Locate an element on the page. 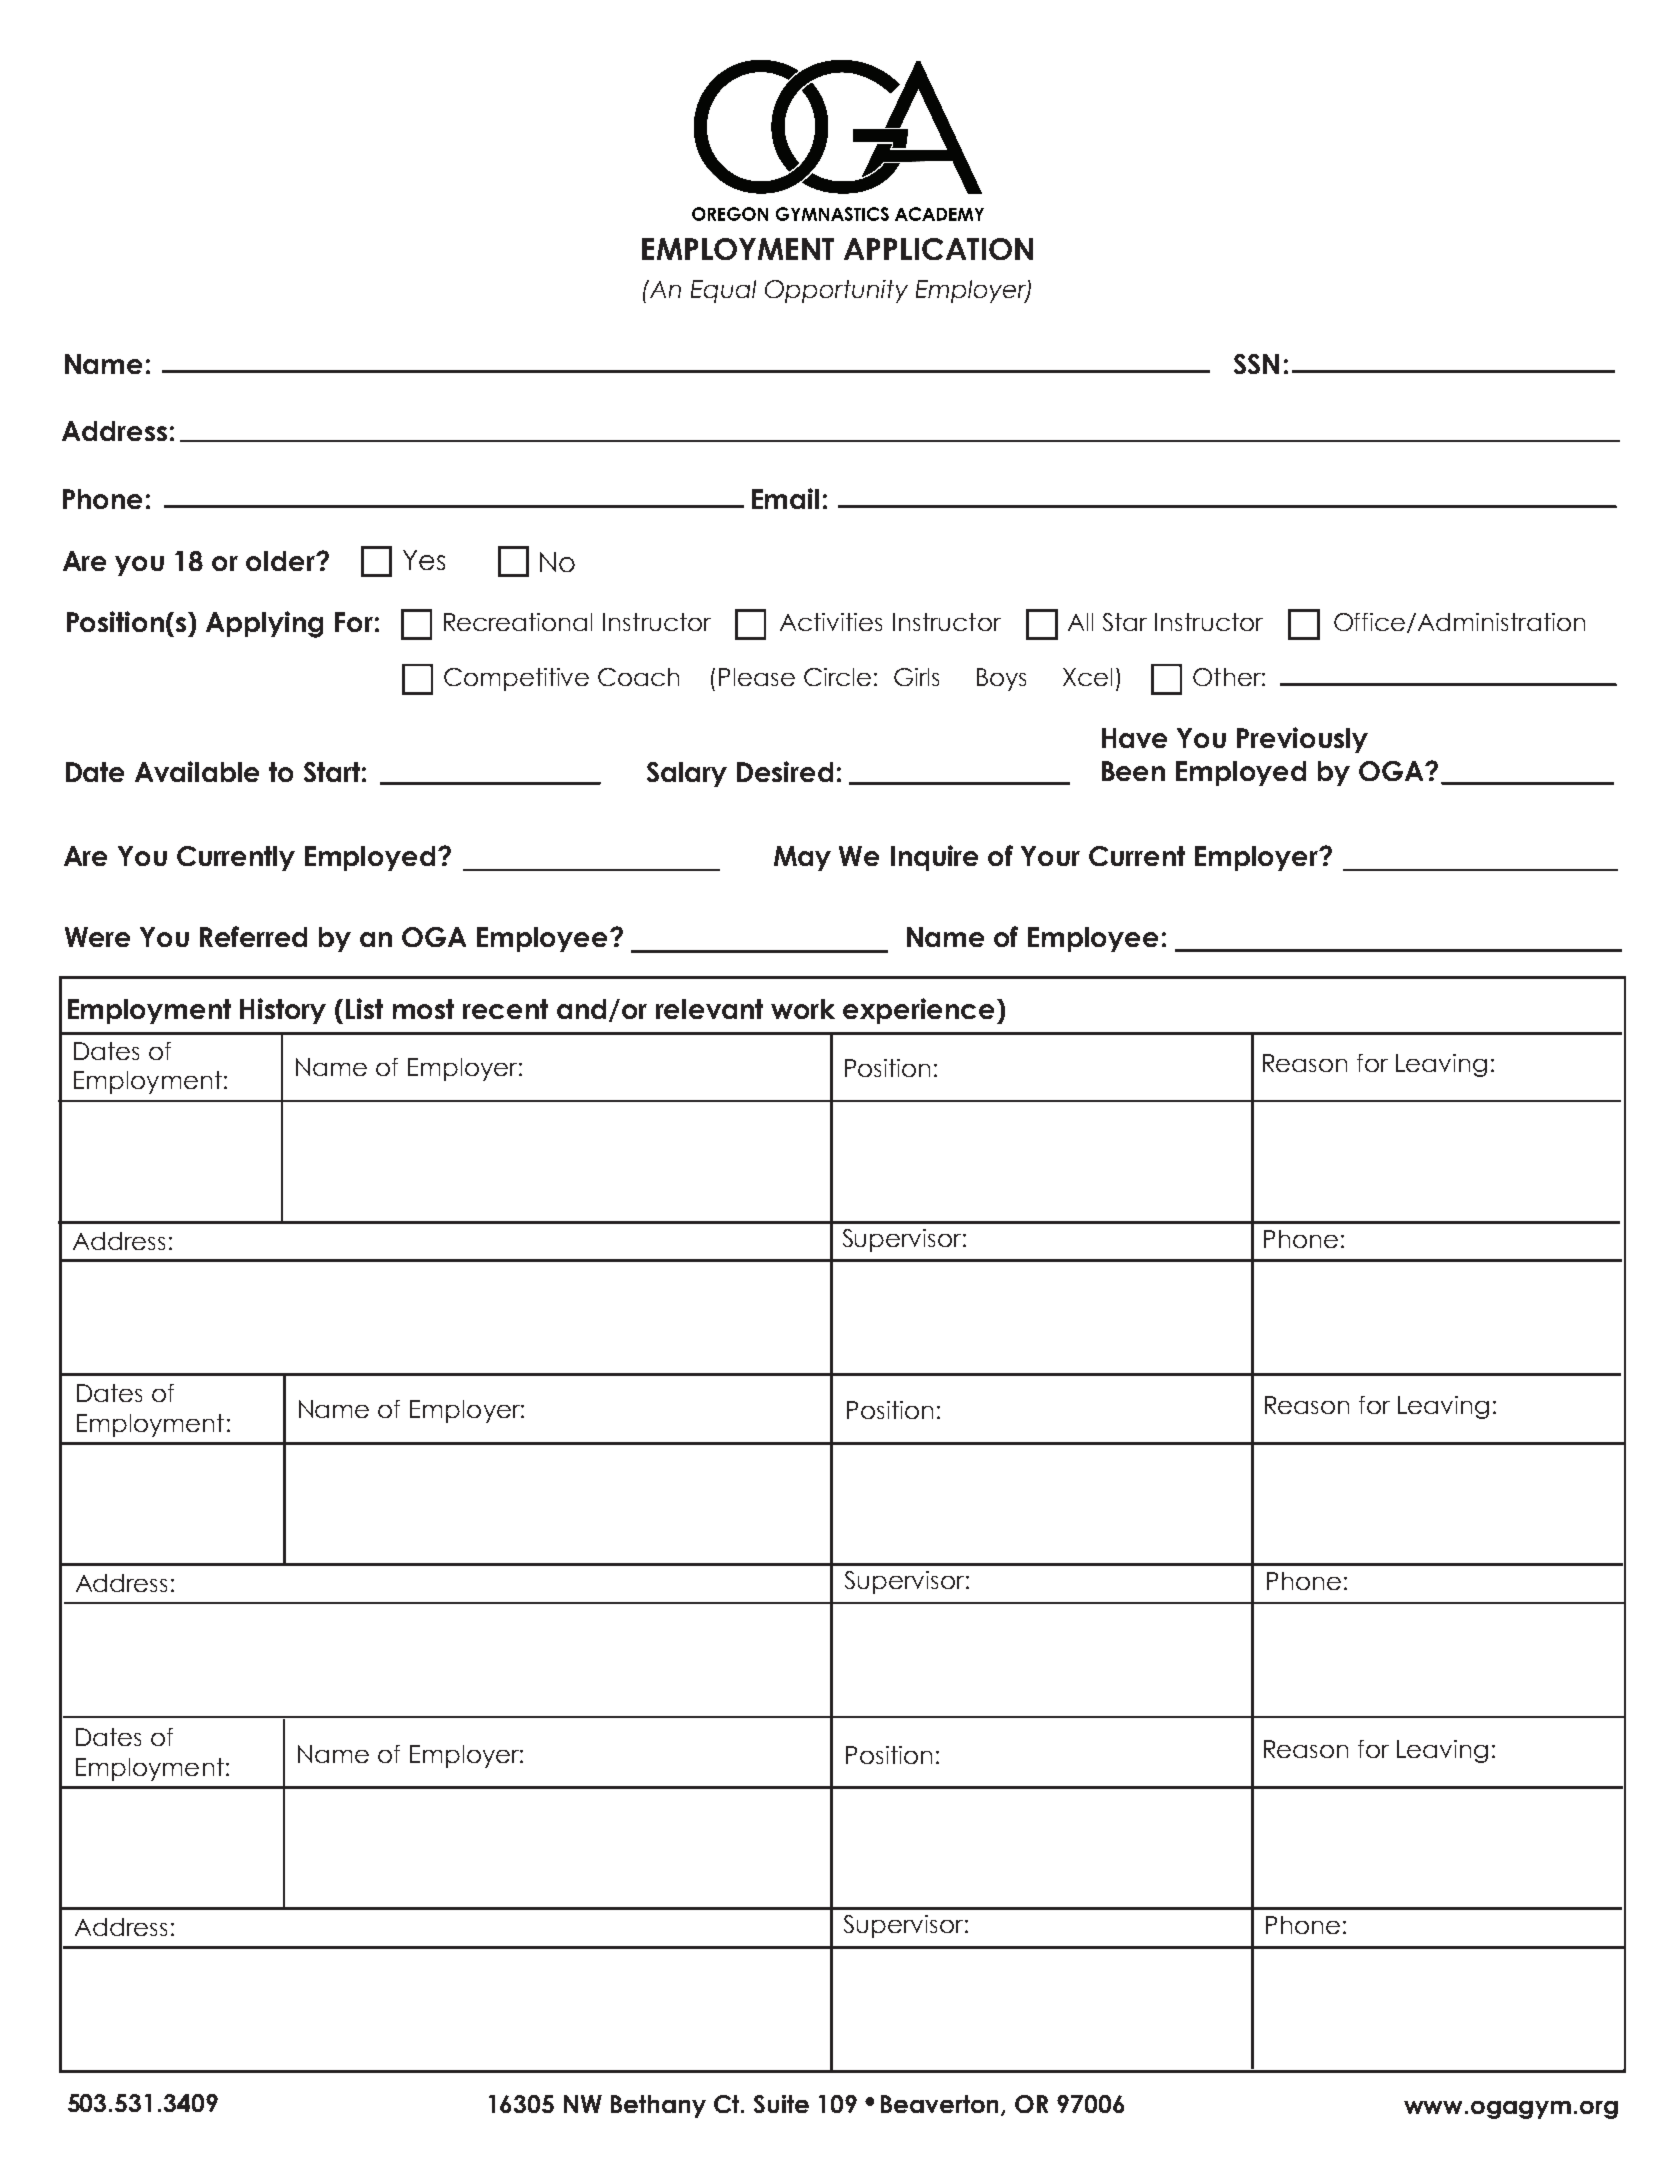 The image size is (1676, 2169). relevant is located at coordinates (709, 1009).
